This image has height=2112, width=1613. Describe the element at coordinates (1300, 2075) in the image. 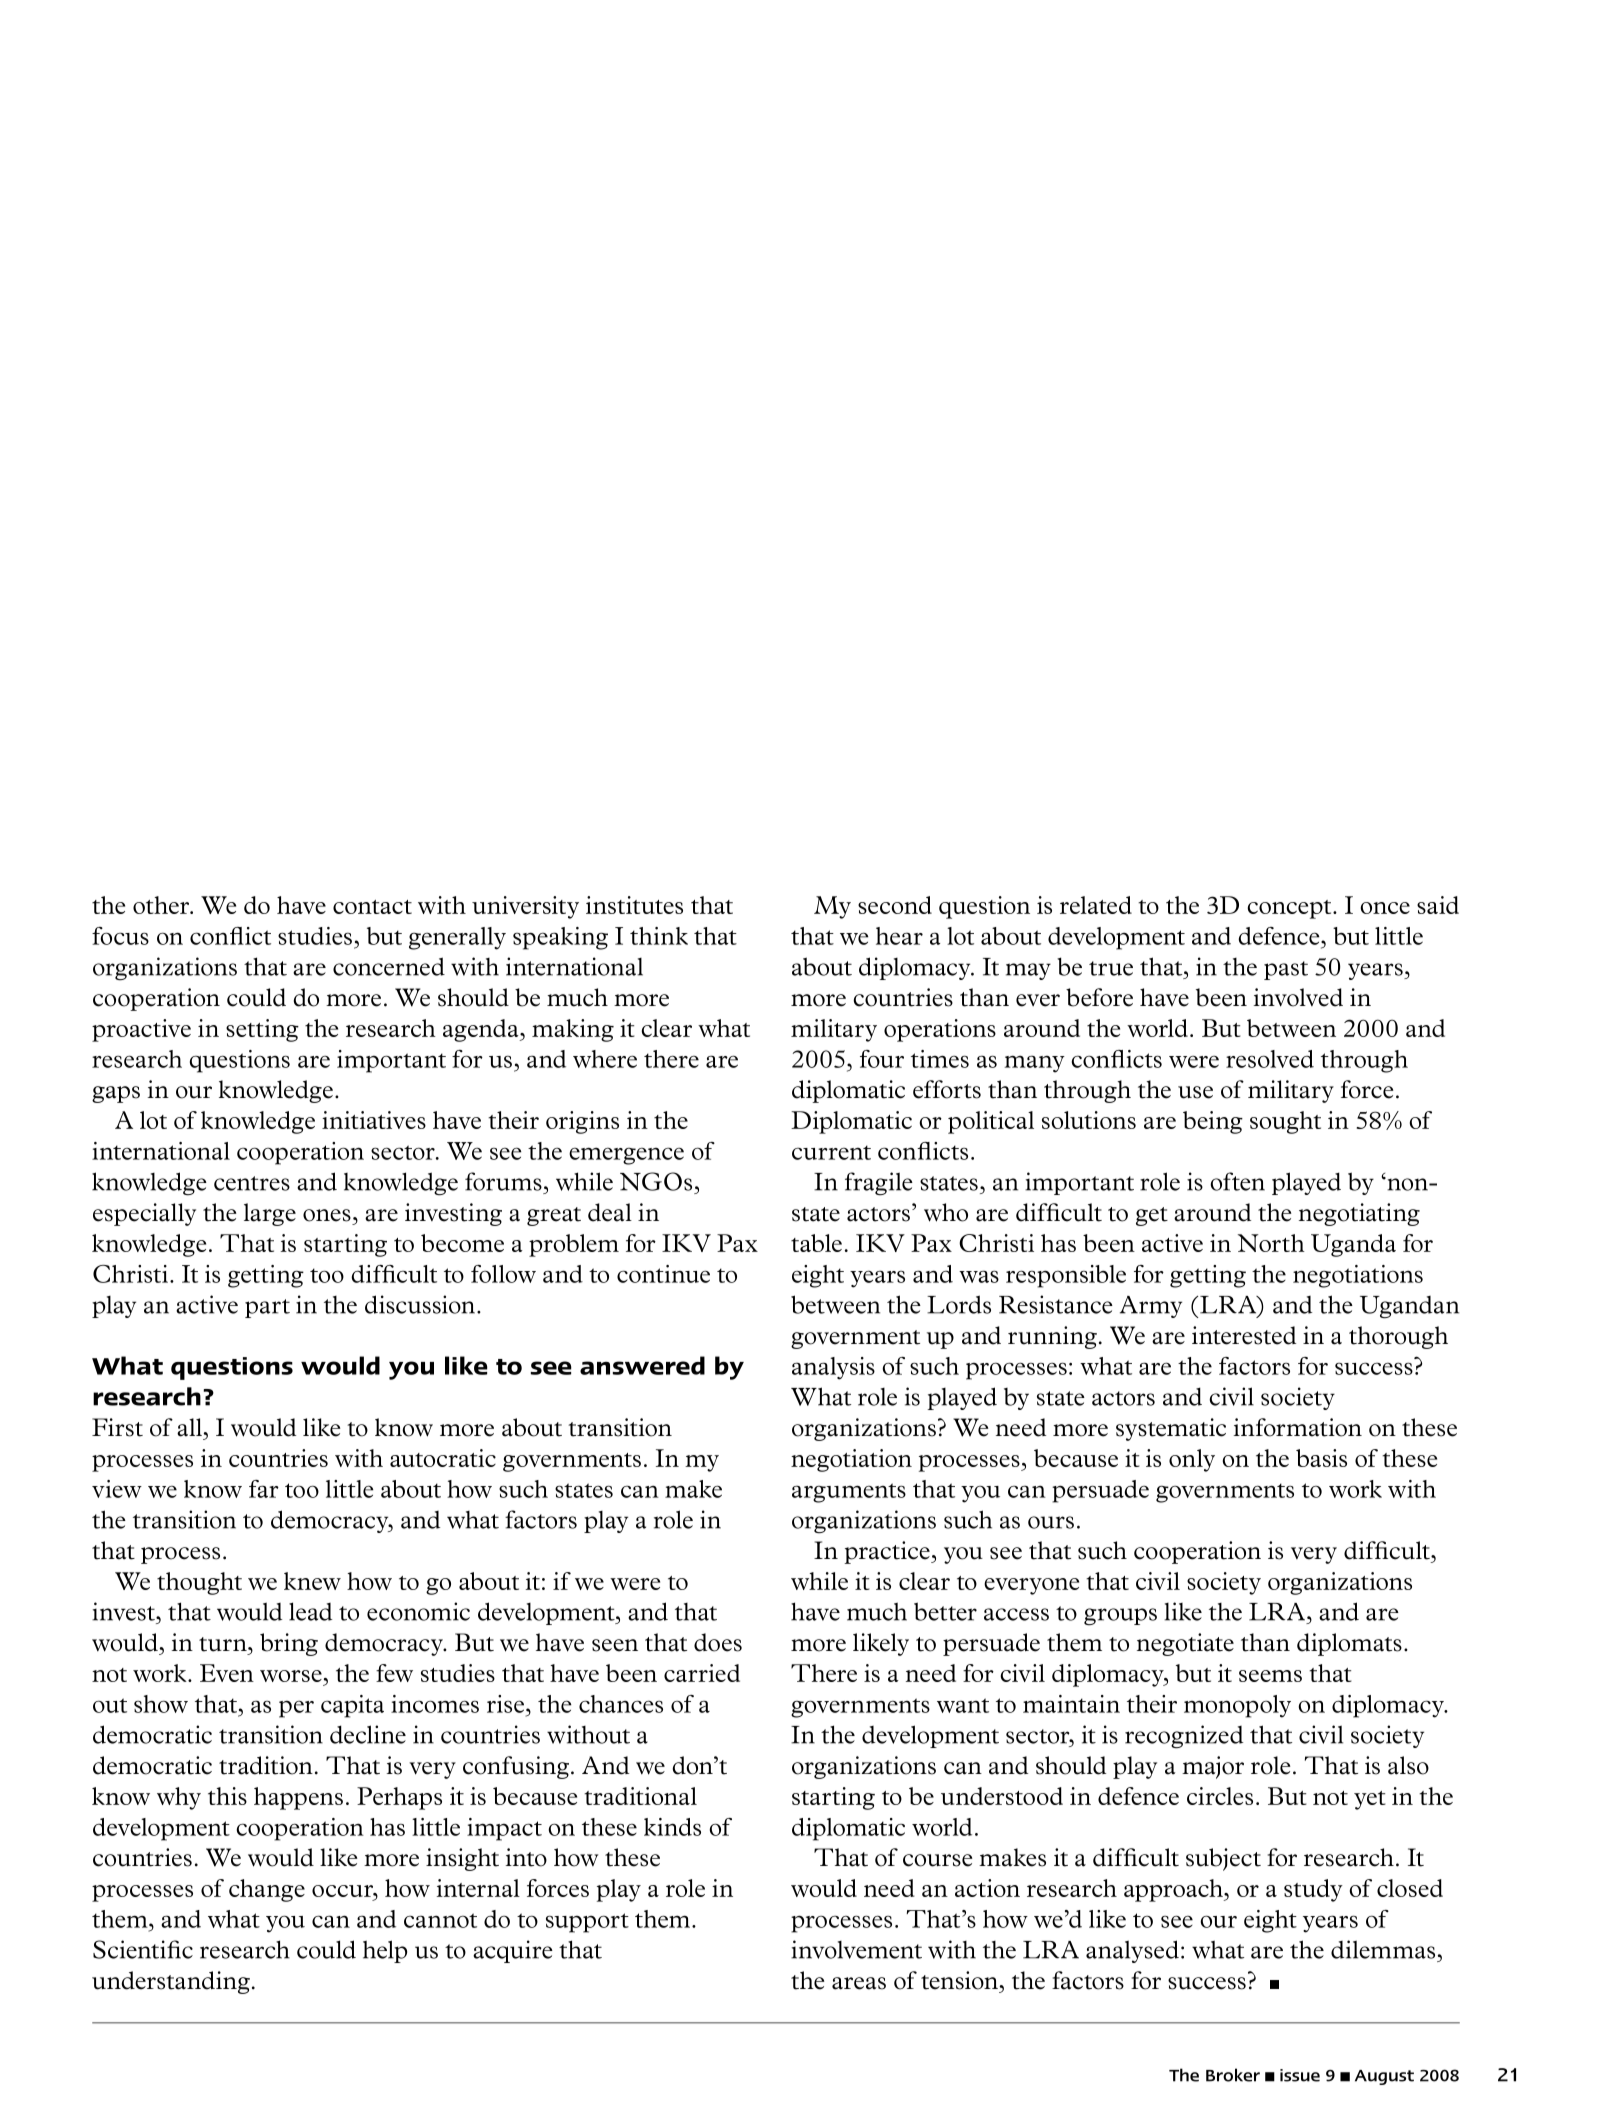

I see `issue` at that location.
